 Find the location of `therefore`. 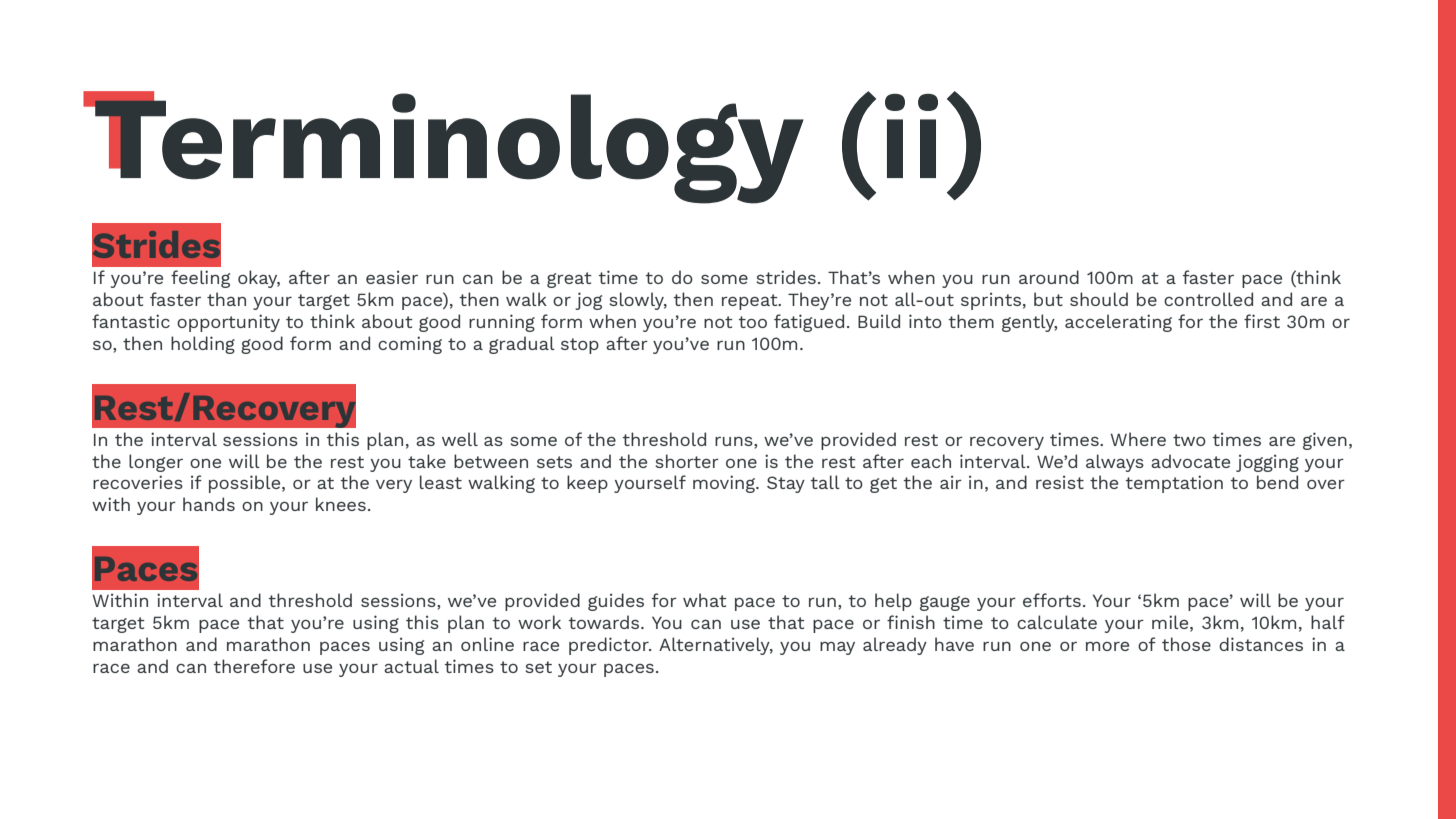

therefore is located at coordinates (254, 666).
